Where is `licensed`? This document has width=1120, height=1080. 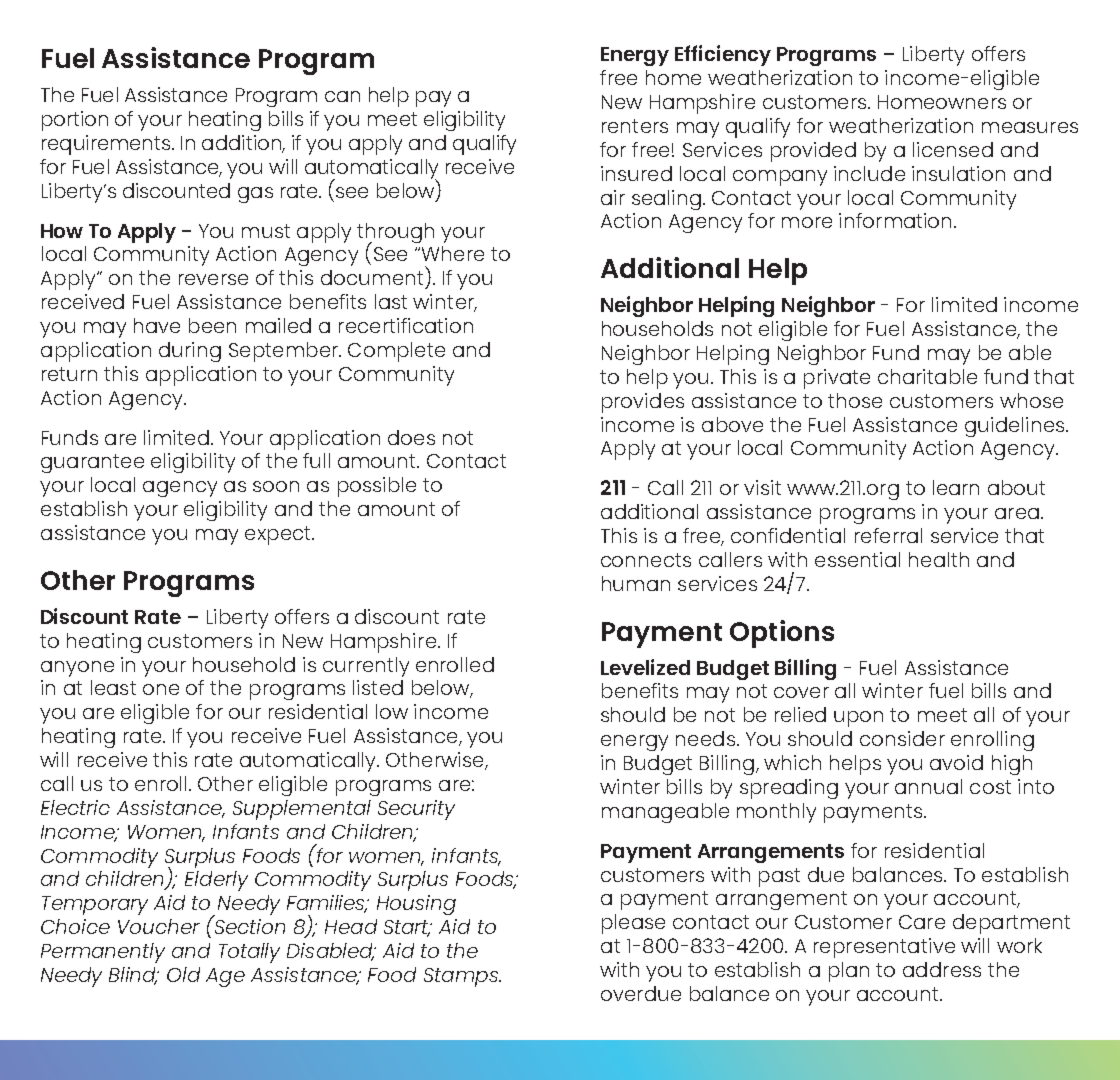
licensed is located at coordinates (953, 149).
